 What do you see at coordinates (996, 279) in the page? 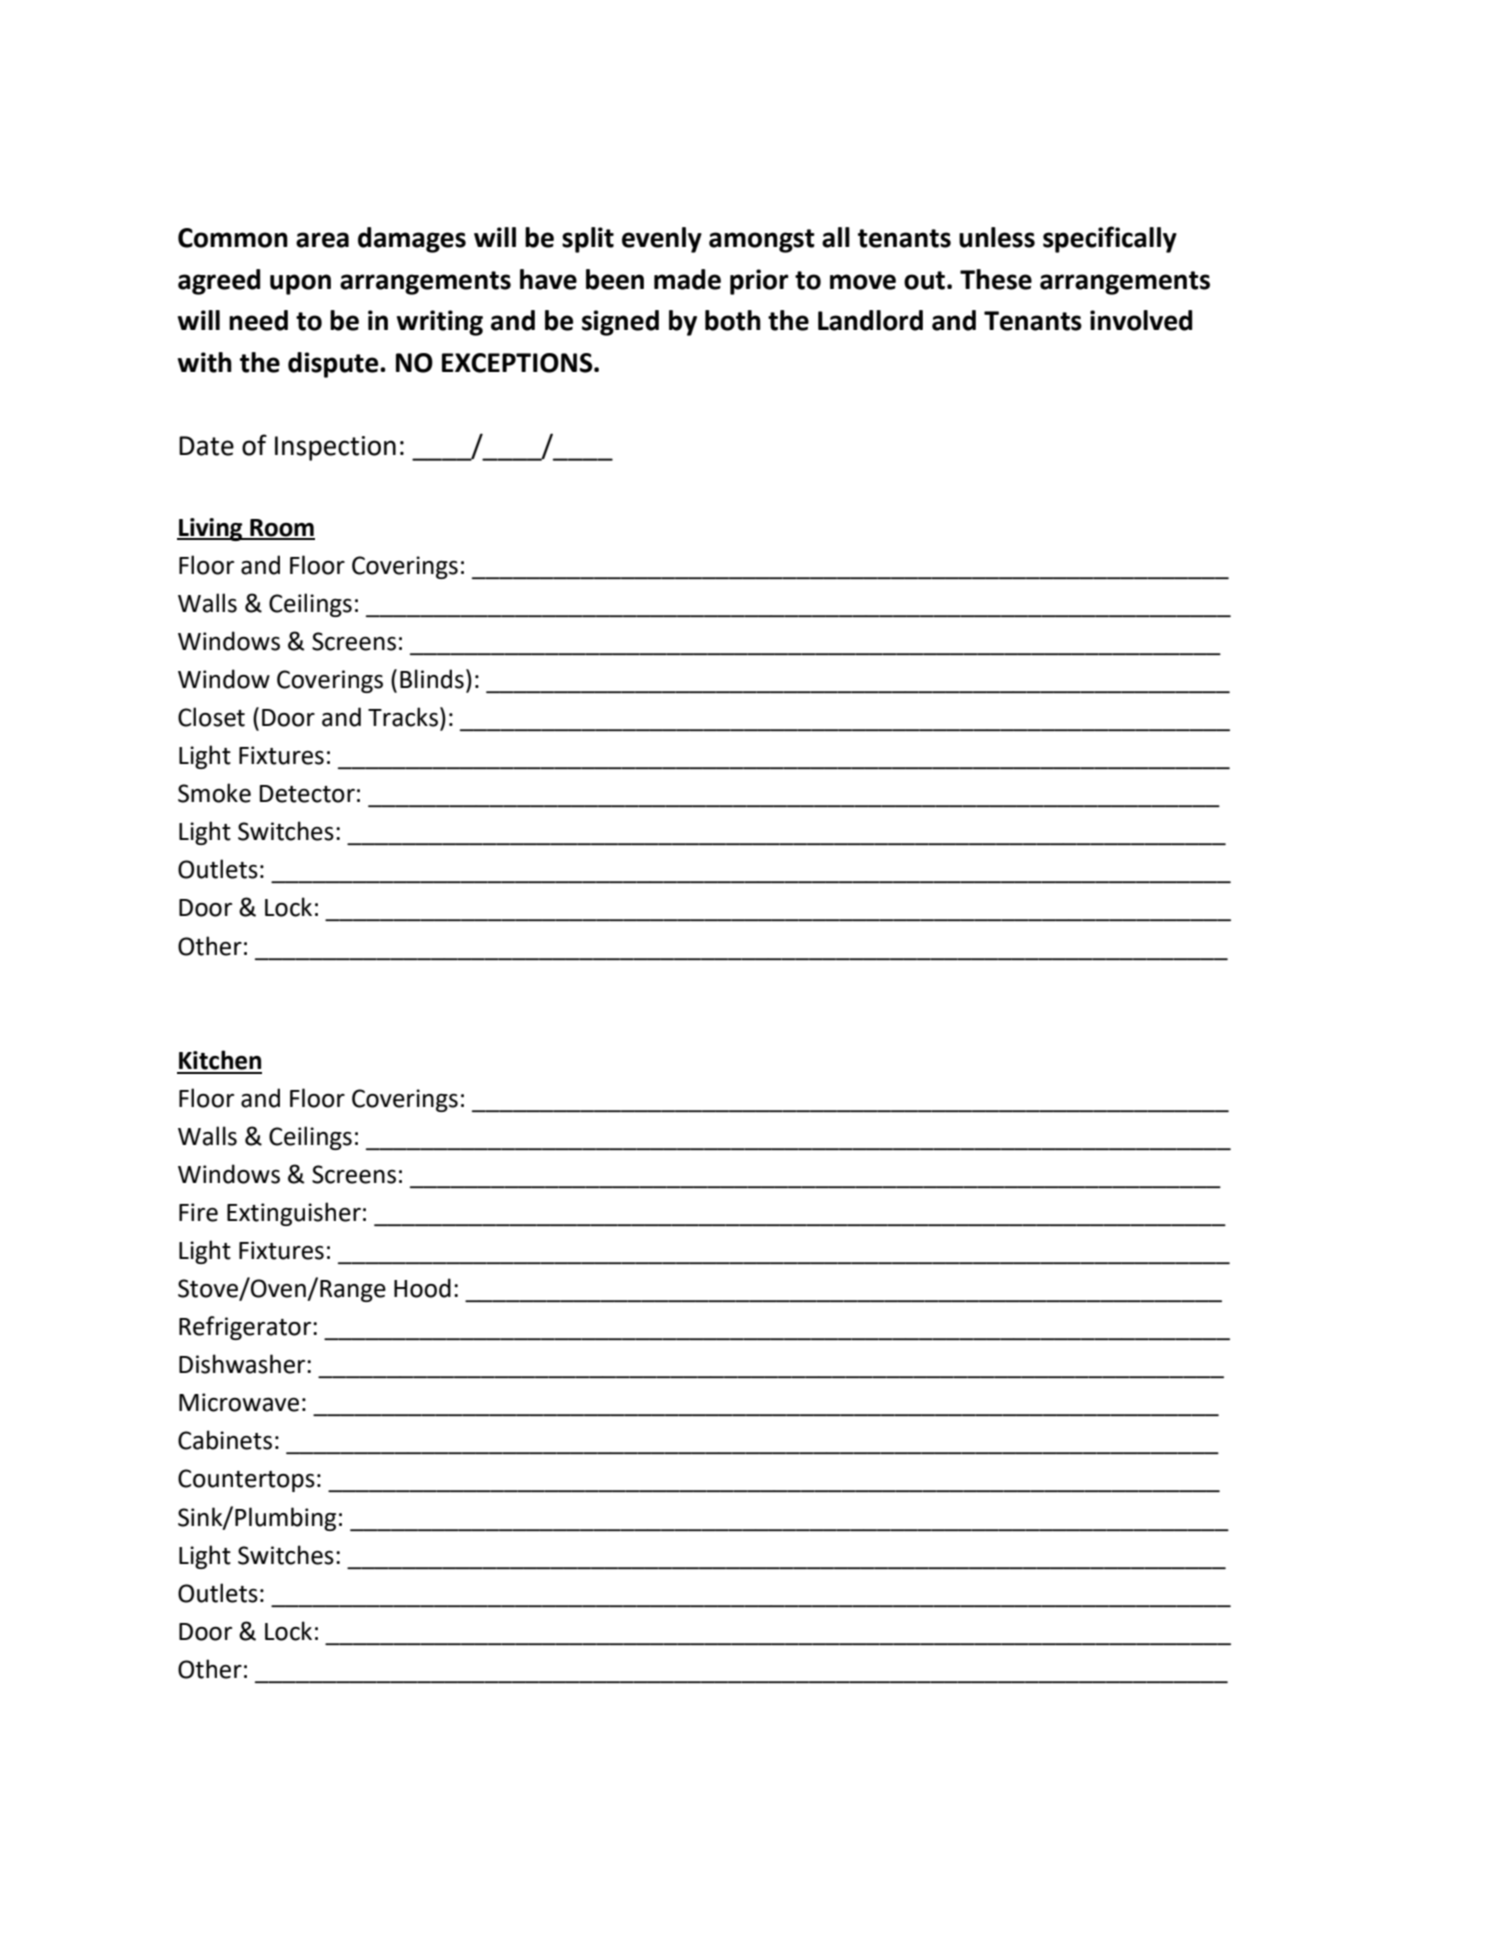
I see `These` at bounding box center [996, 279].
